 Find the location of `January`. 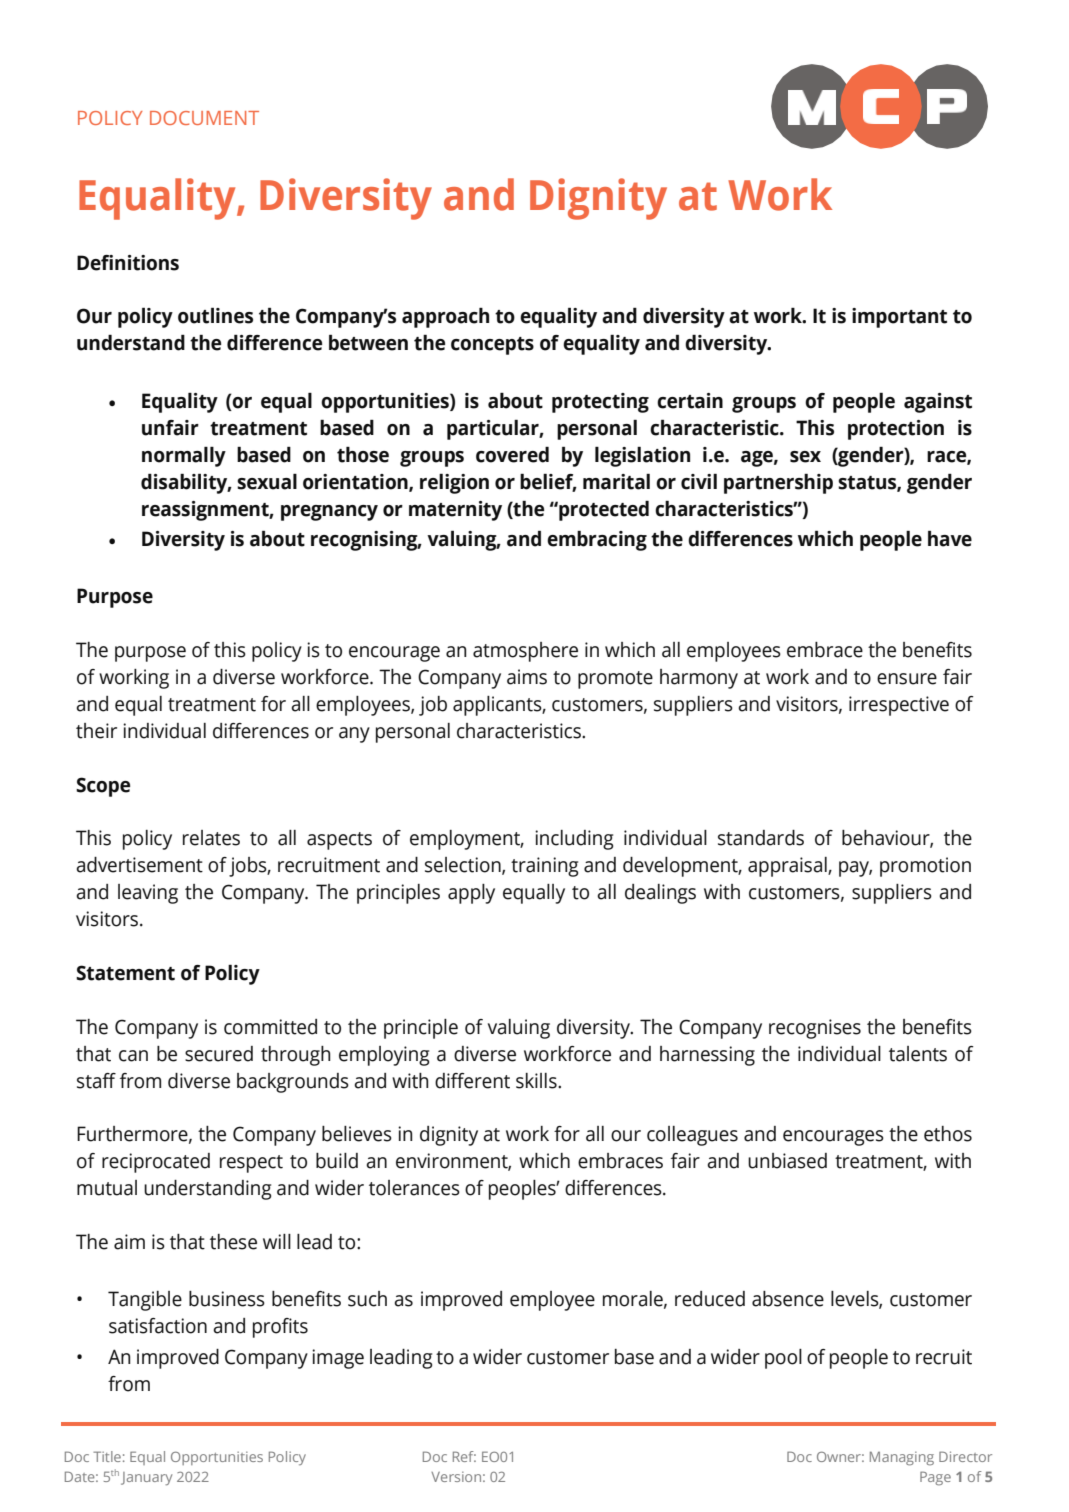

January is located at coordinates (146, 1478).
